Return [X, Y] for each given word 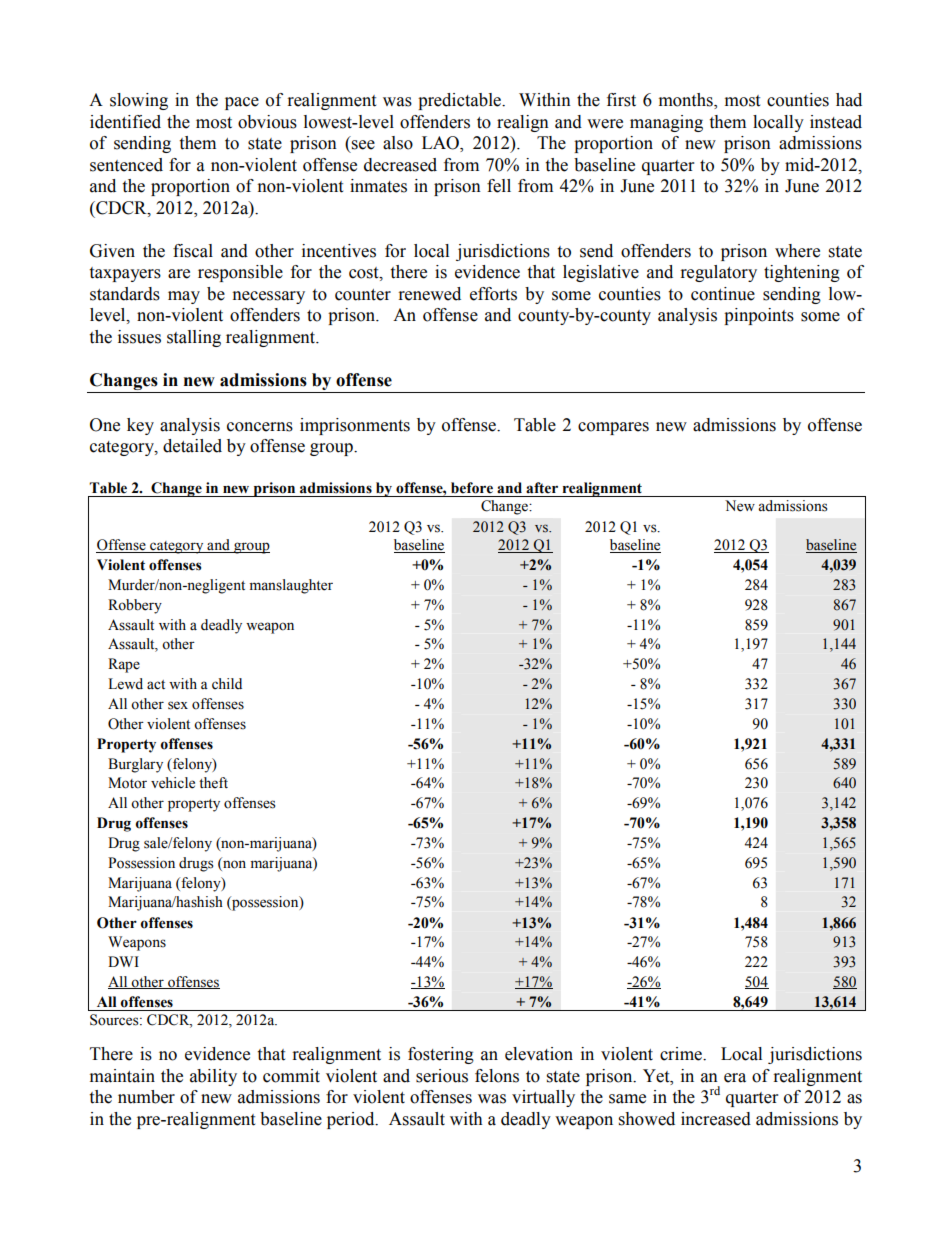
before [472, 488]
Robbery [135, 606]
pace [242, 103]
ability [213, 1077]
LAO [441, 144]
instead [836, 122]
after [542, 488]
